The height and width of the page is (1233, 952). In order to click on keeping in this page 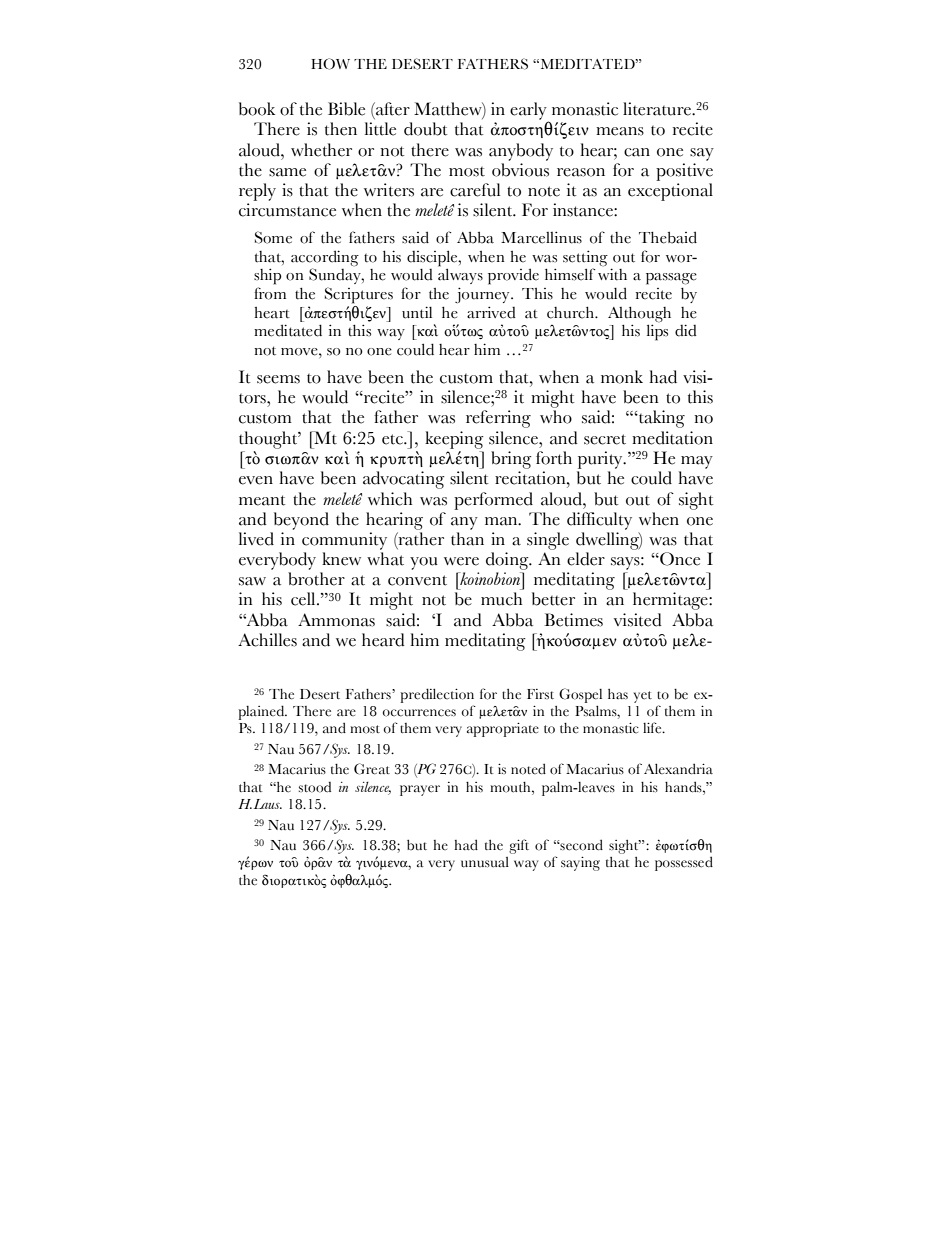, I will do `click(454, 440)`.
